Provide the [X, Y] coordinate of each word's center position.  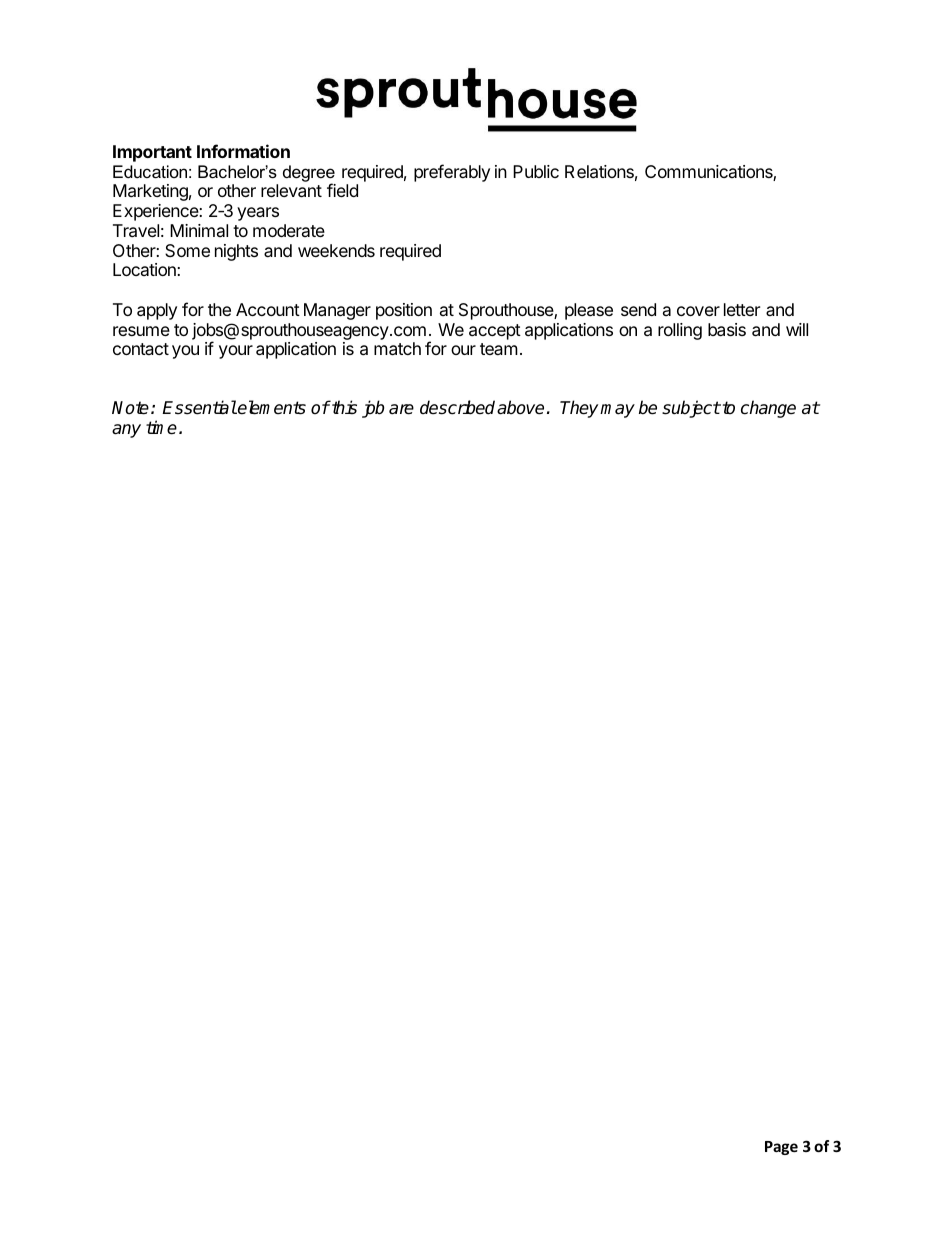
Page [781, 1148]
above [520, 407]
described [459, 407]
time [163, 427]
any [126, 431]
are [401, 409]
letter [742, 309]
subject [691, 409]
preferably [452, 173]
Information [243, 151]
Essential [199, 407]
